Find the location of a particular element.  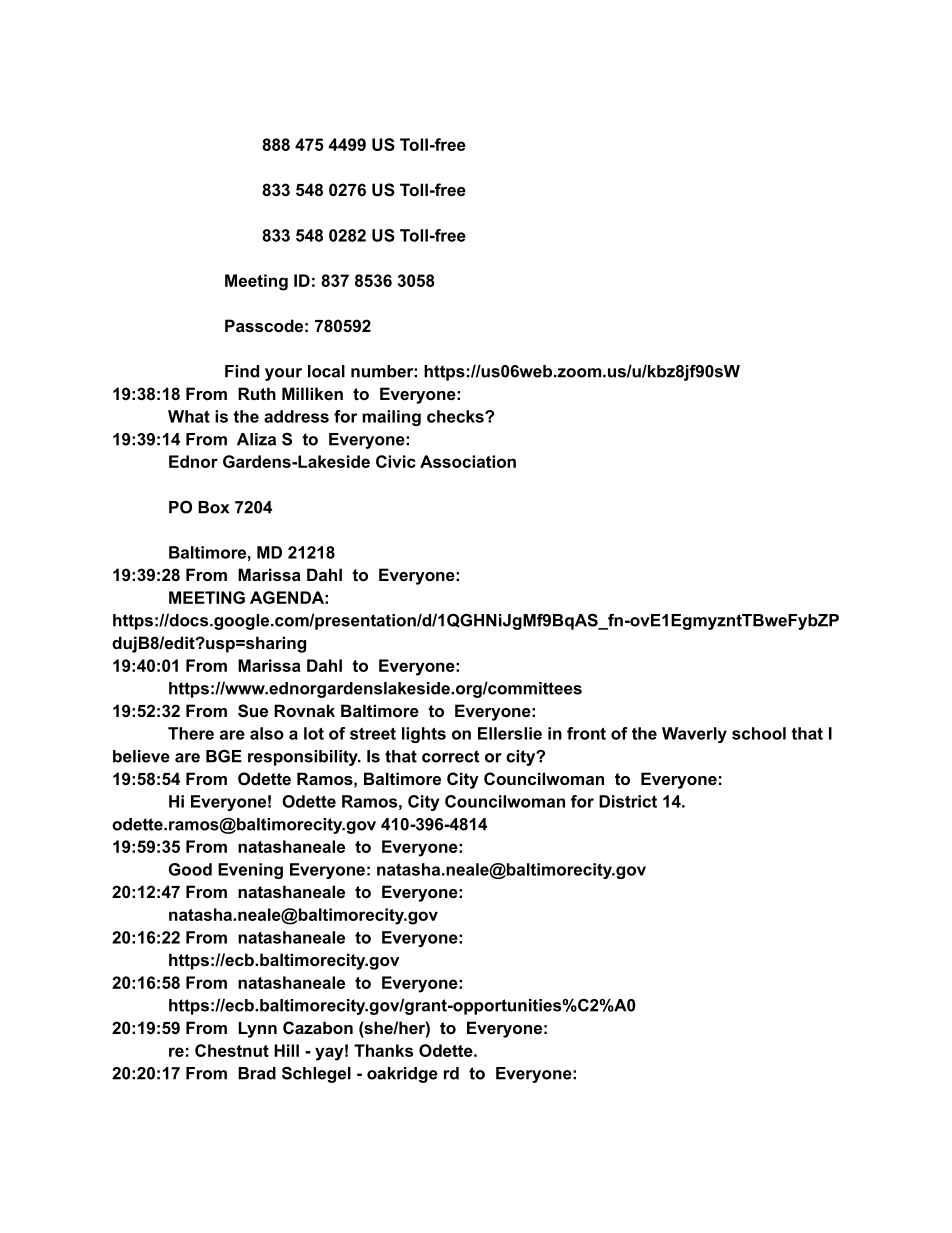

Civic is located at coordinates (396, 461).
